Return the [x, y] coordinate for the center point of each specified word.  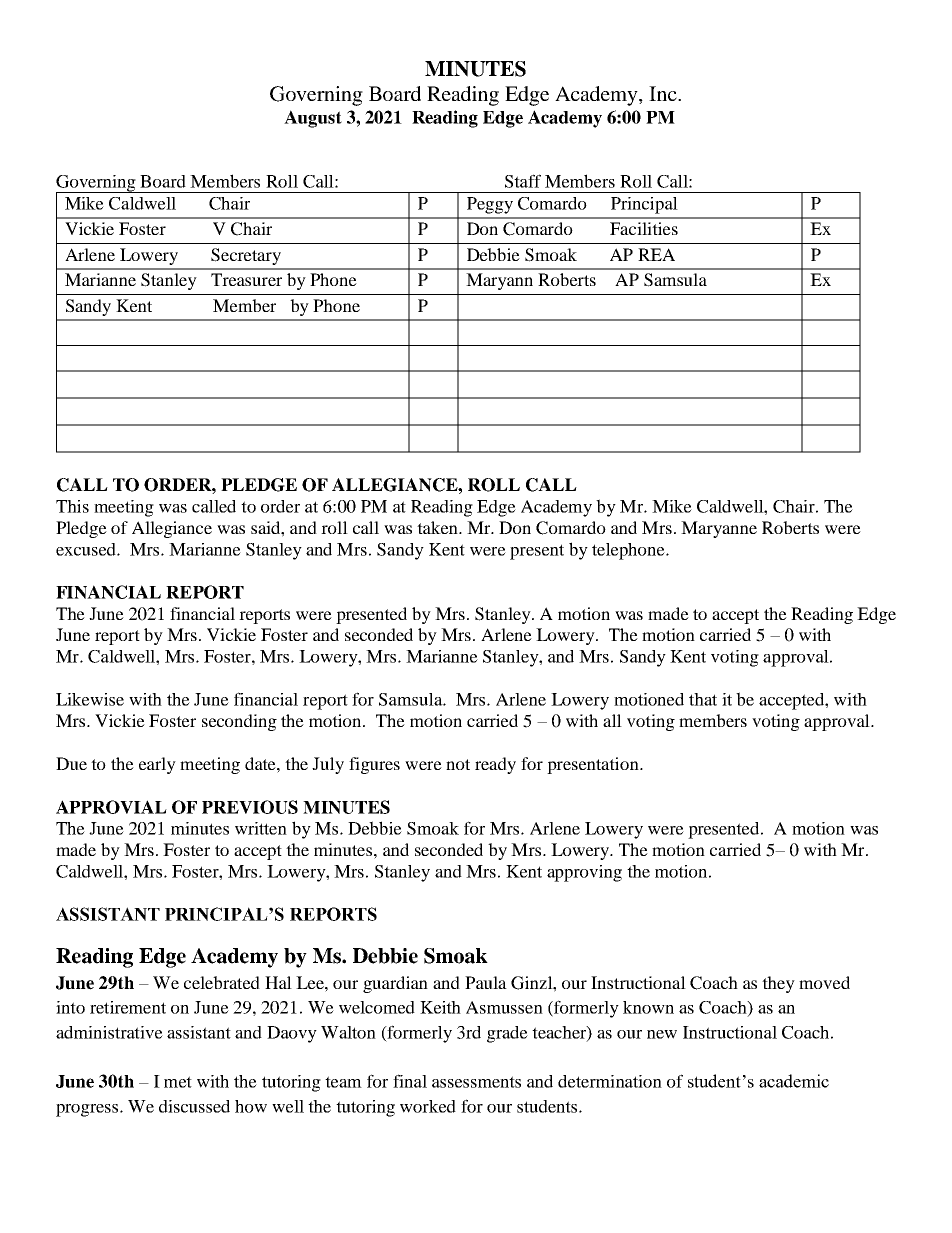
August [313, 119]
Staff [523, 181]
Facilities [644, 228]
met [178, 1082]
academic [794, 1081]
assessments [476, 1082]
